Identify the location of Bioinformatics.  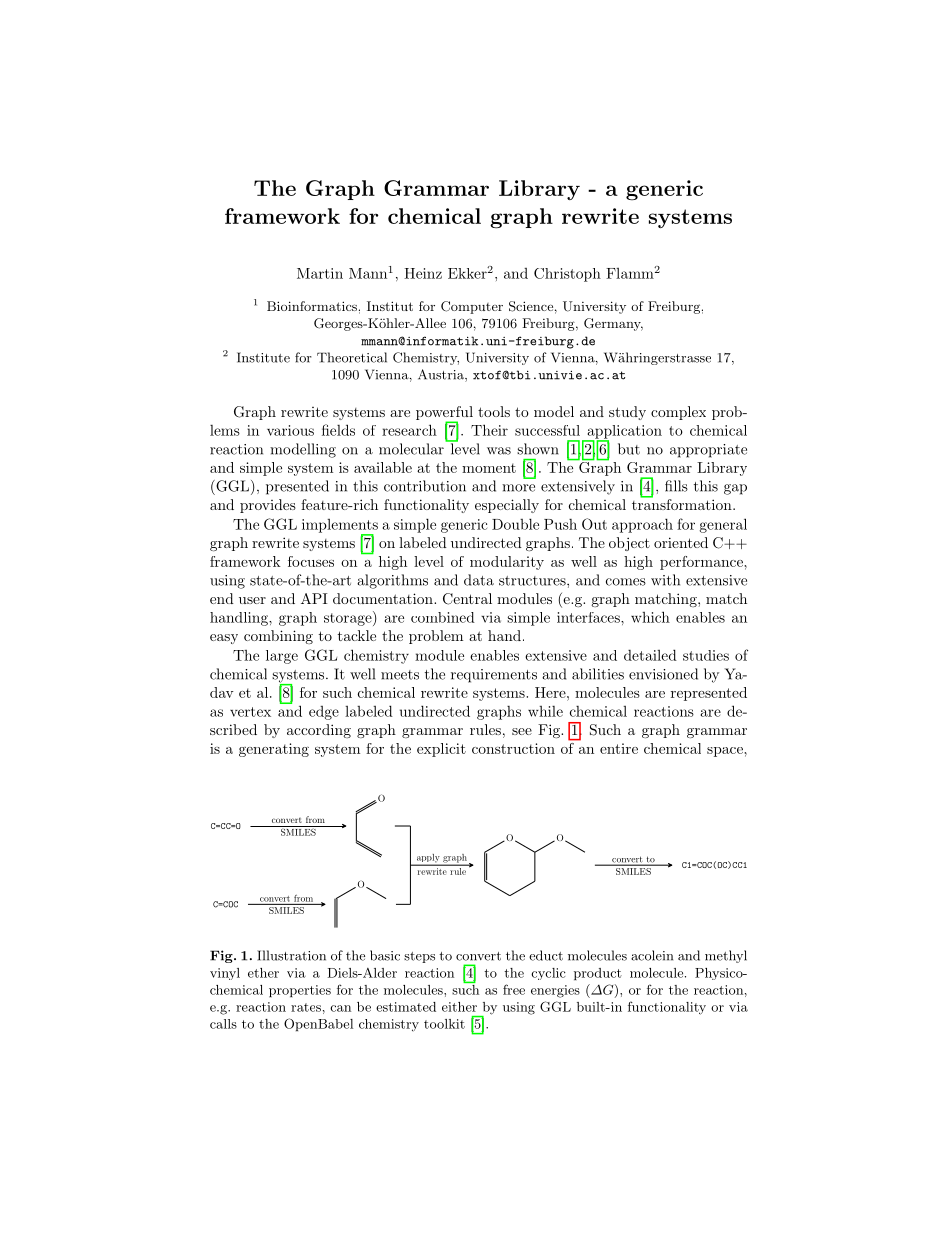
(312, 306).
